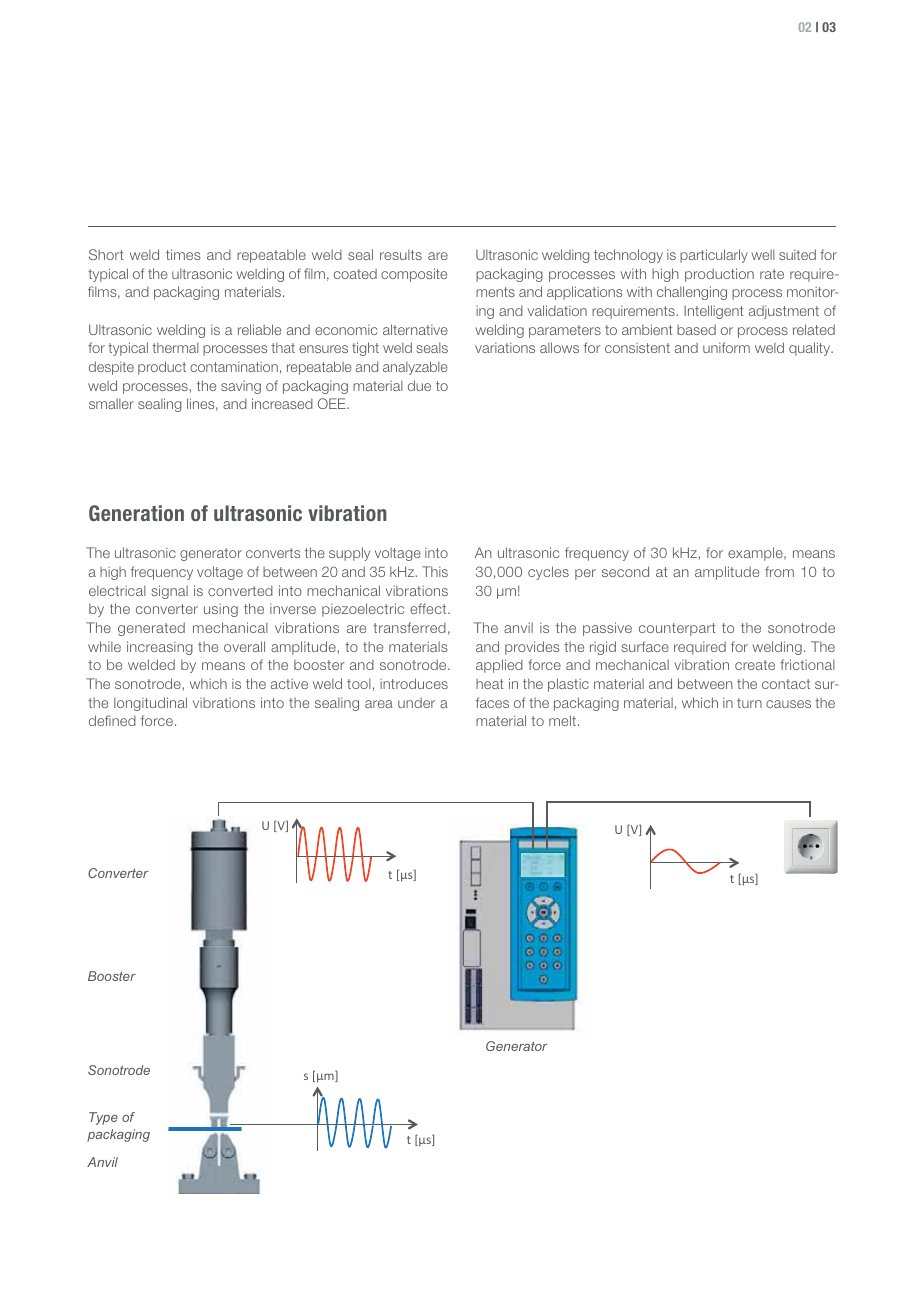  Describe the element at coordinates (416, 702) in the page. I see `under` at that location.
